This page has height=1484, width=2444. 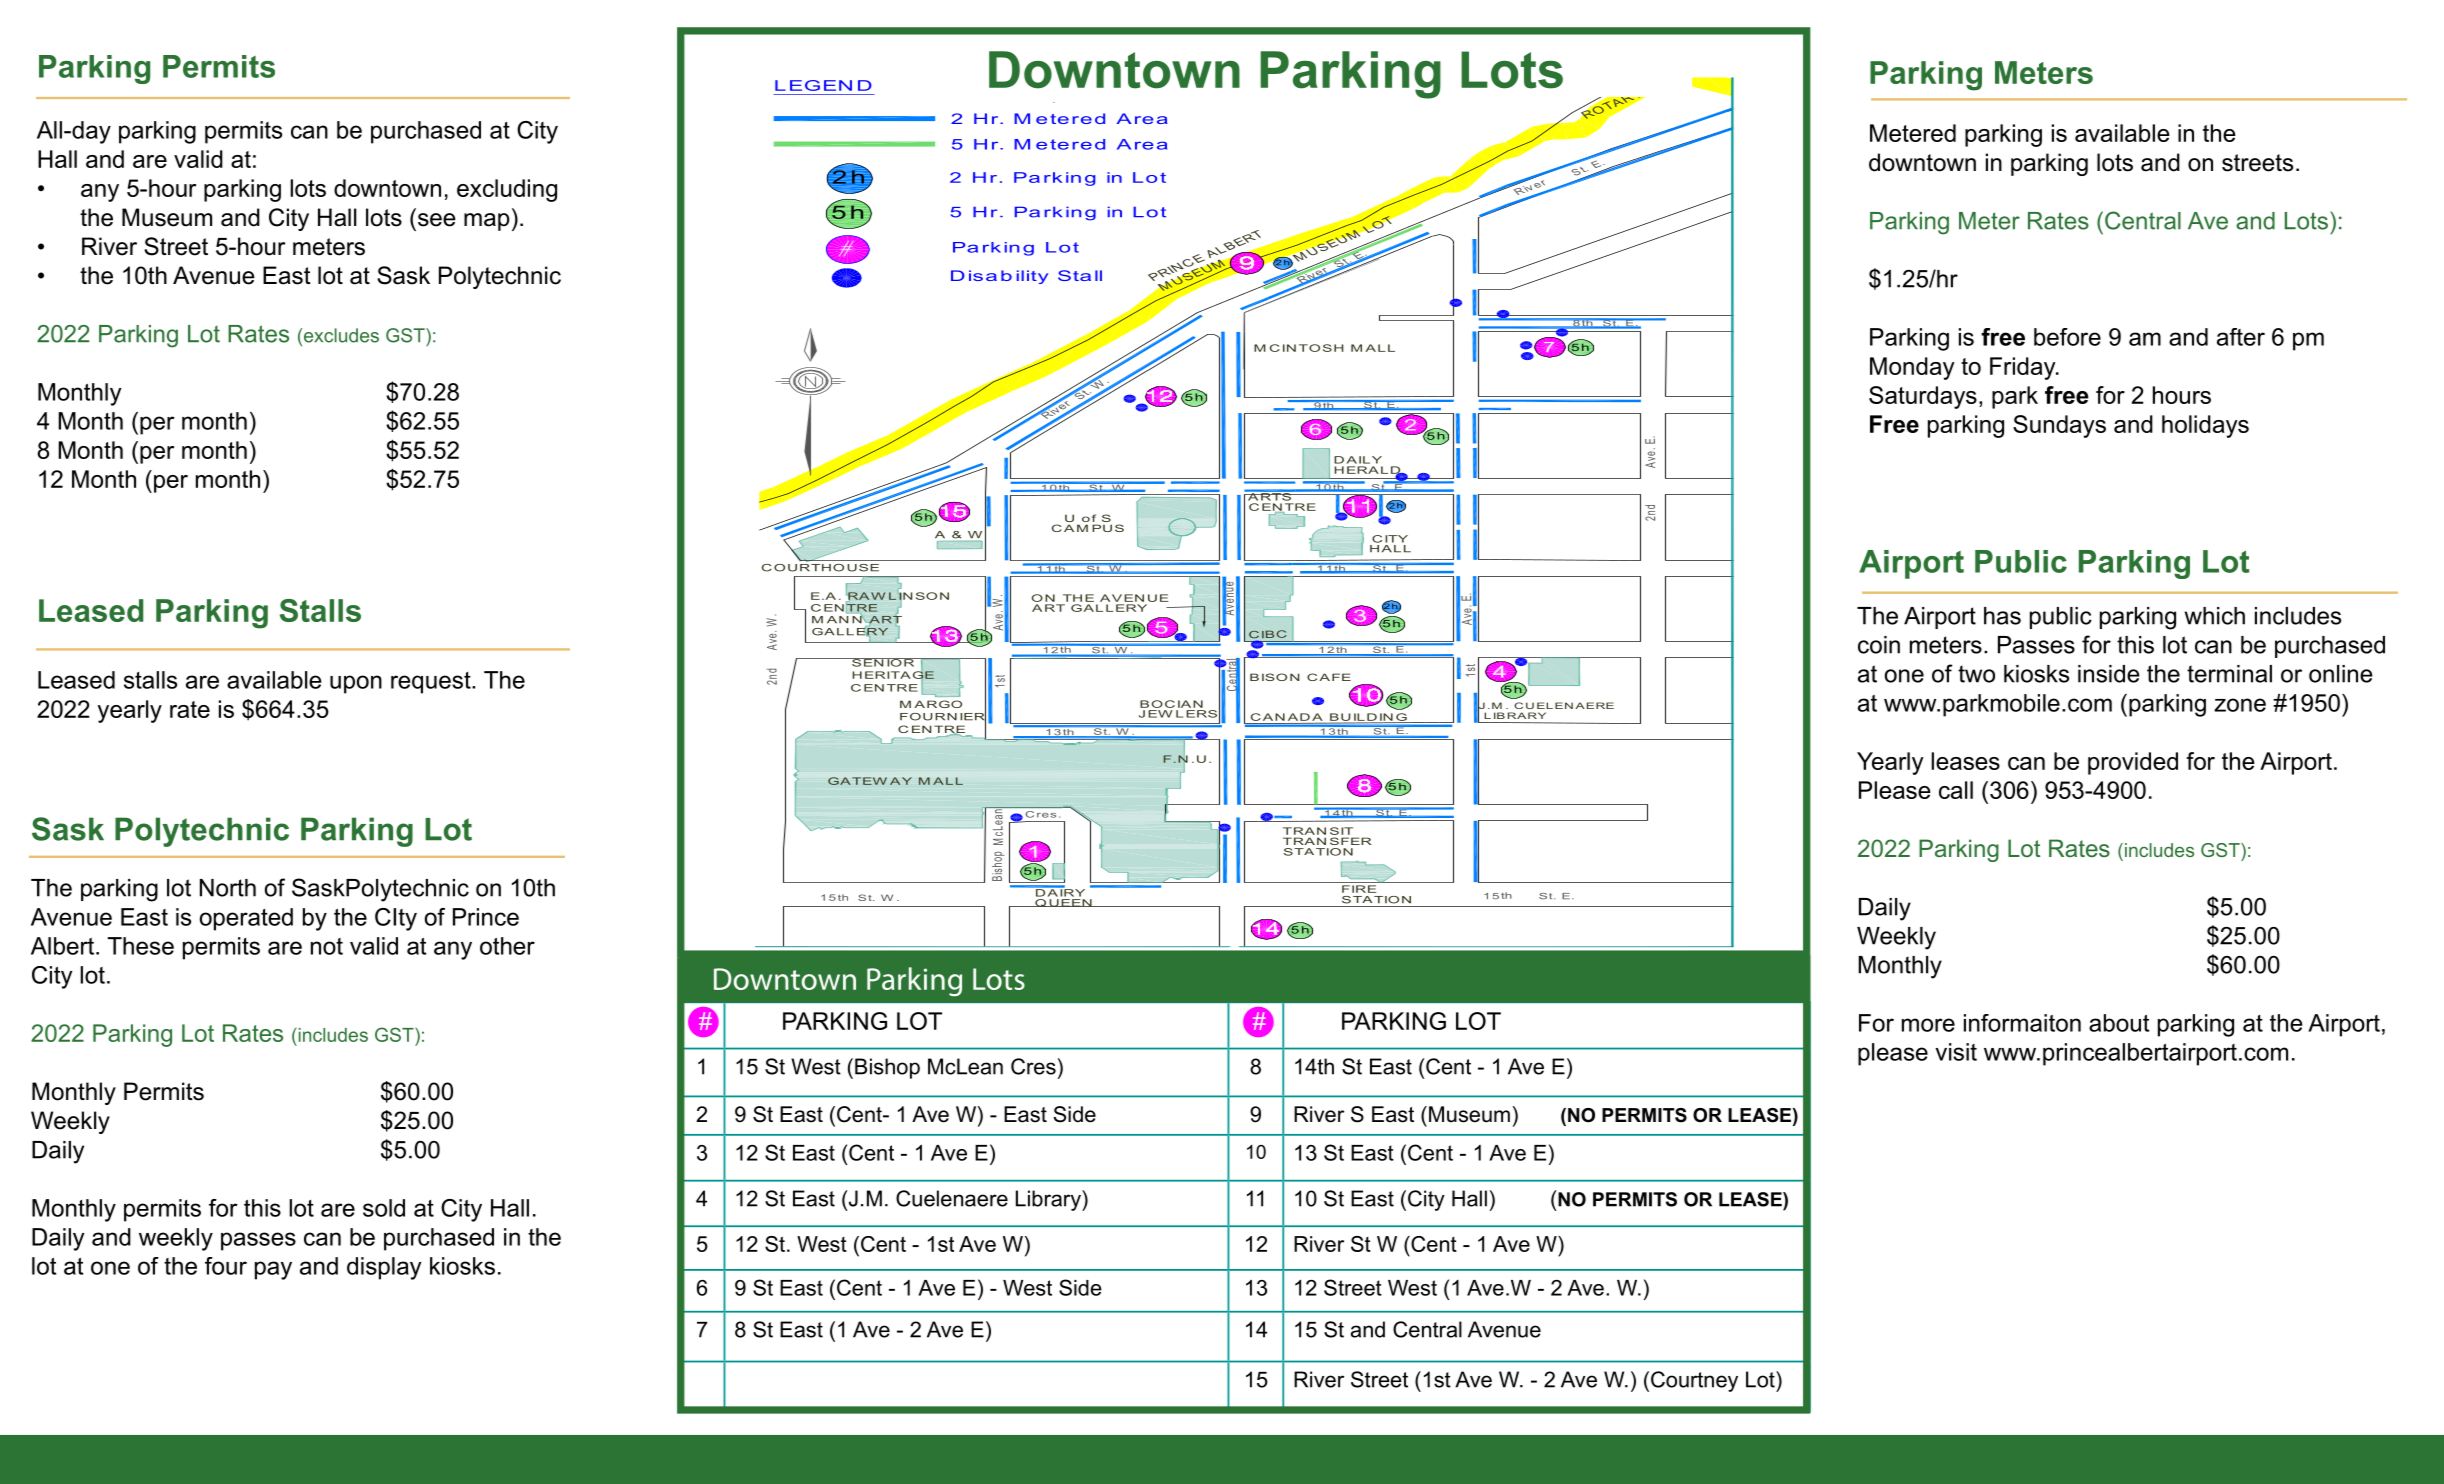 I want to click on excluding, so click(x=507, y=190).
